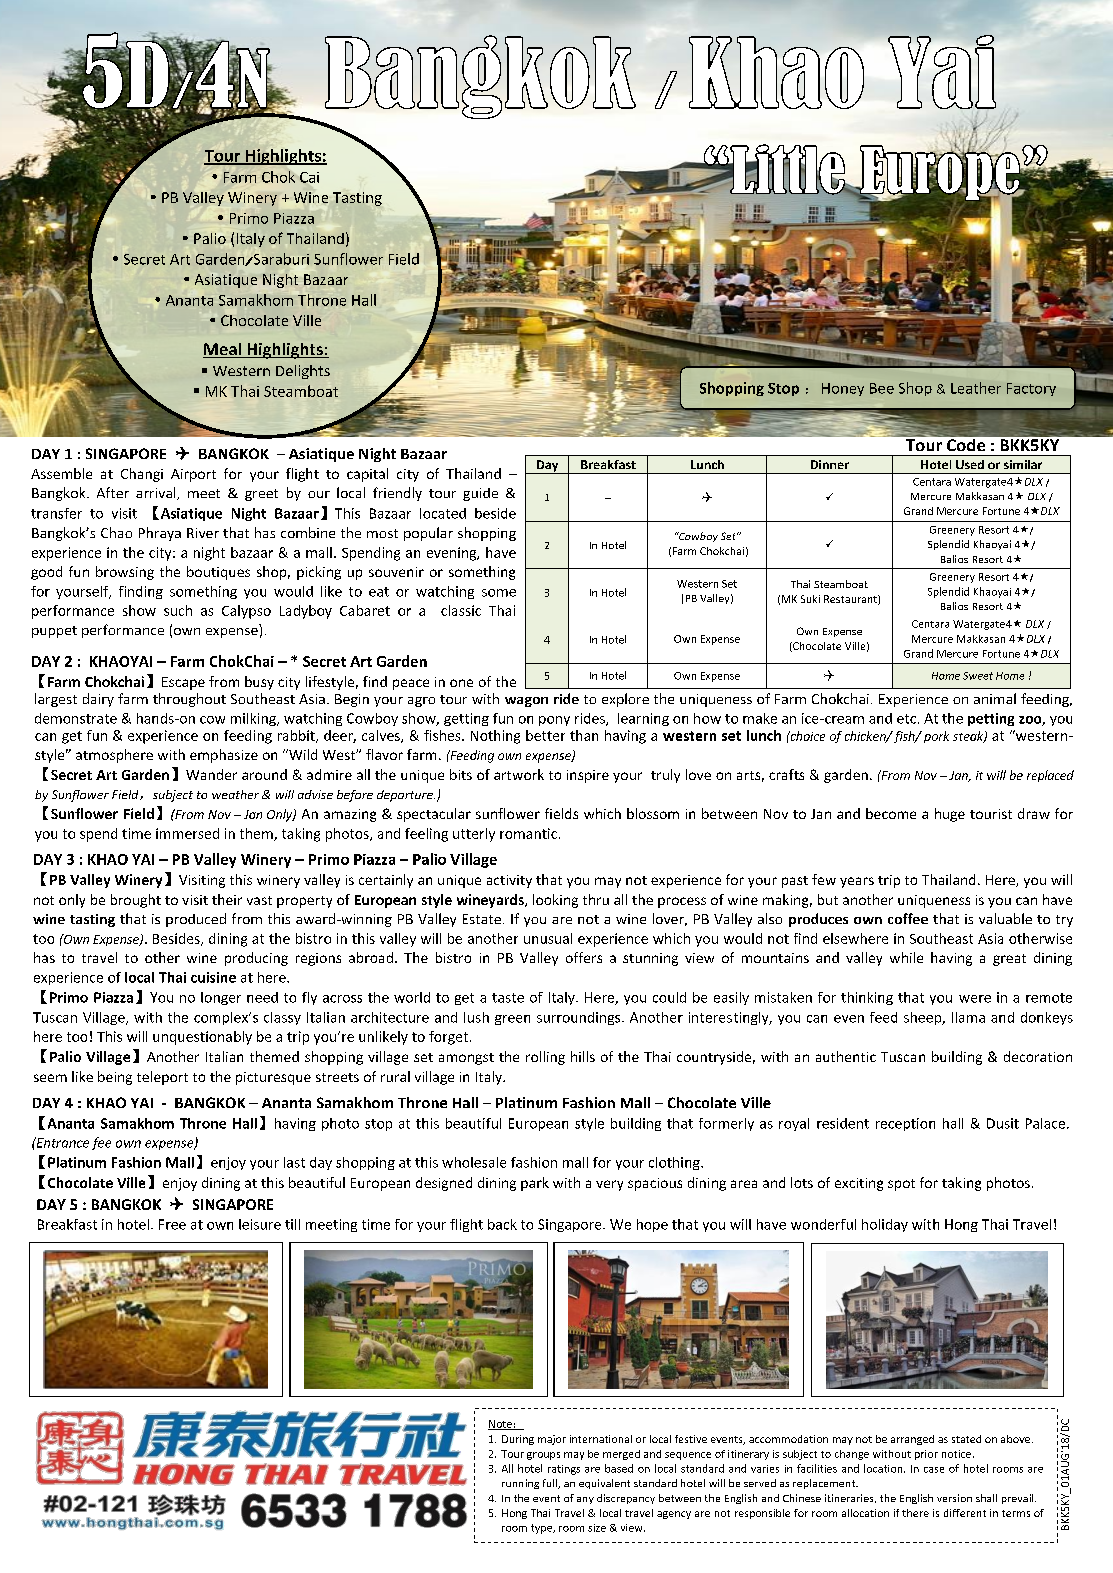 The image size is (1113, 1573). What do you see at coordinates (303, 372) in the screenshot?
I see `Delights` at bounding box center [303, 372].
